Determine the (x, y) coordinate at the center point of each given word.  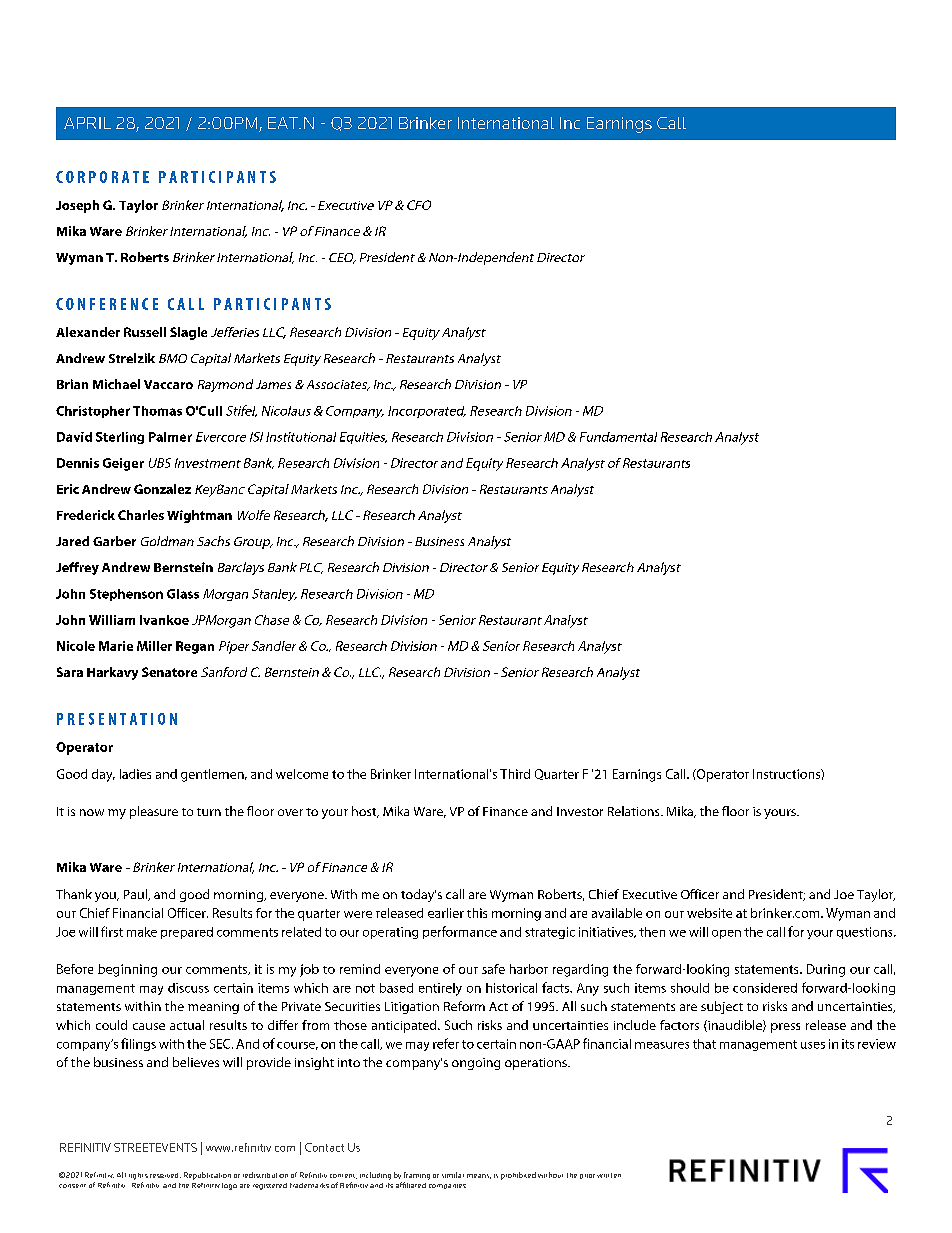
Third (515, 774)
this (477, 913)
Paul (136, 895)
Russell (145, 332)
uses (813, 1045)
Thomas (157, 411)
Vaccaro (168, 384)
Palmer (170, 437)
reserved (165, 1175)
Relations (635, 811)
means (479, 1176)
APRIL (87, 123)
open (726, 934)
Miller (154, 646)
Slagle (188, 333)
